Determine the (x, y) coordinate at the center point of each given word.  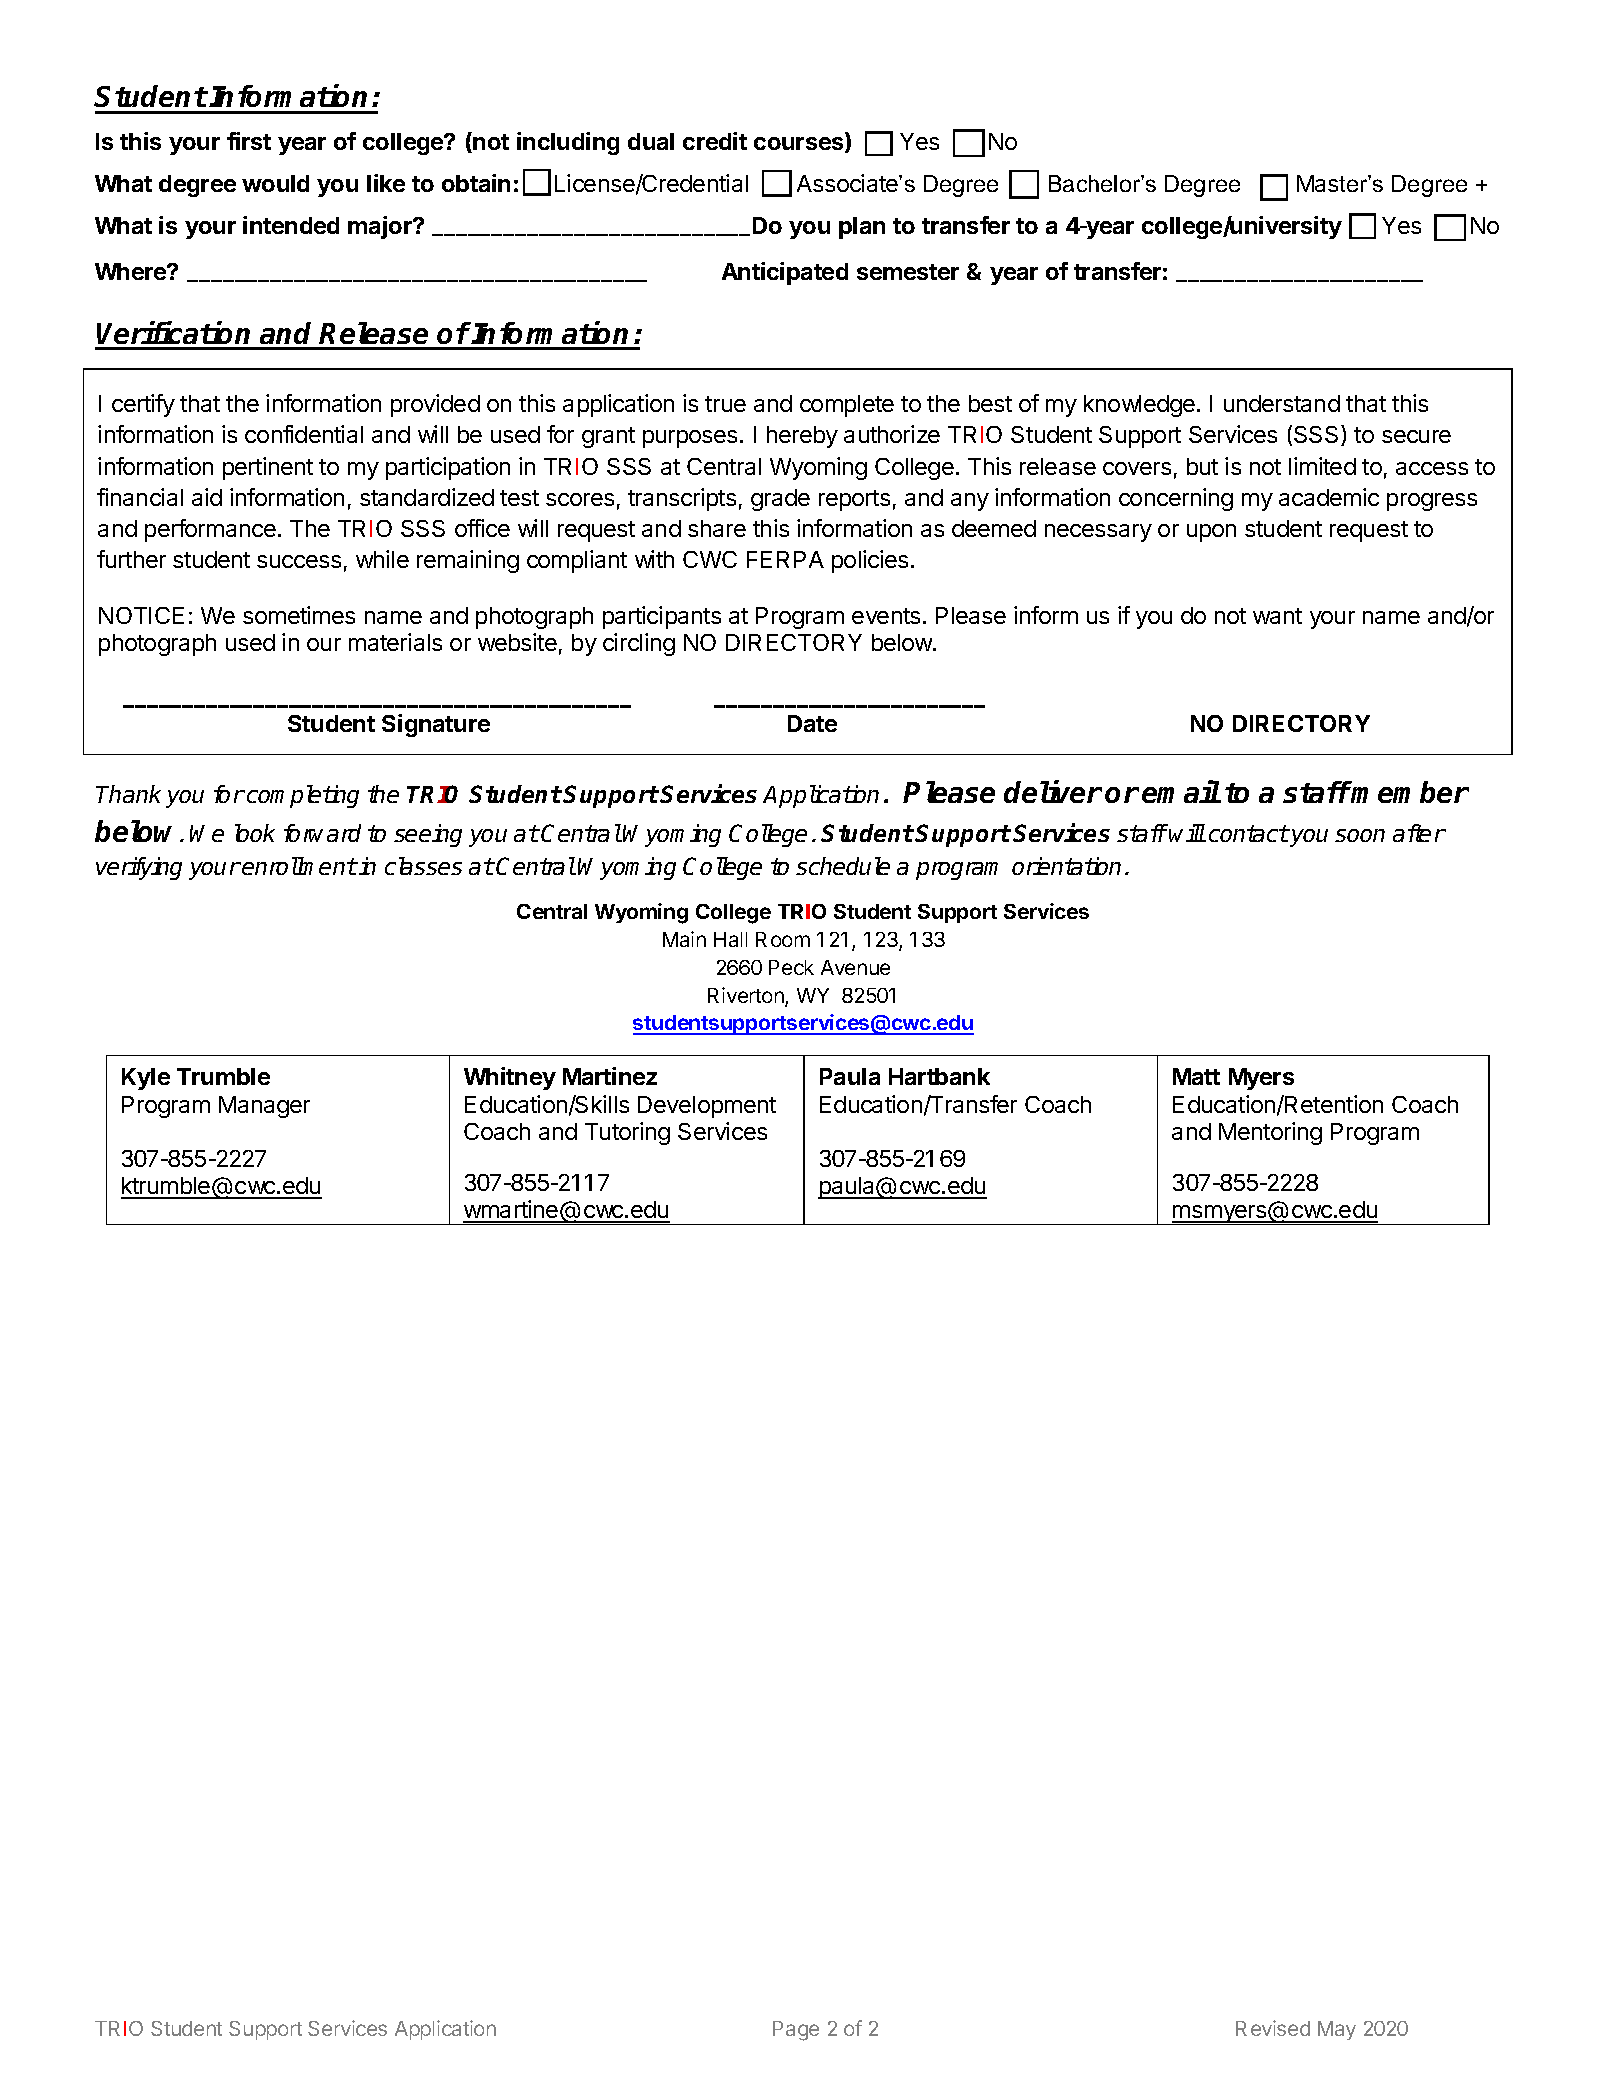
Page (796, 2031)
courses (800, 145)
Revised (1273, 2028)
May (1337, 2030)
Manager (264, 1107)
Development (707, 1107)
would (275, 183)
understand (1282, 403)
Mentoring (1270, 1133)
